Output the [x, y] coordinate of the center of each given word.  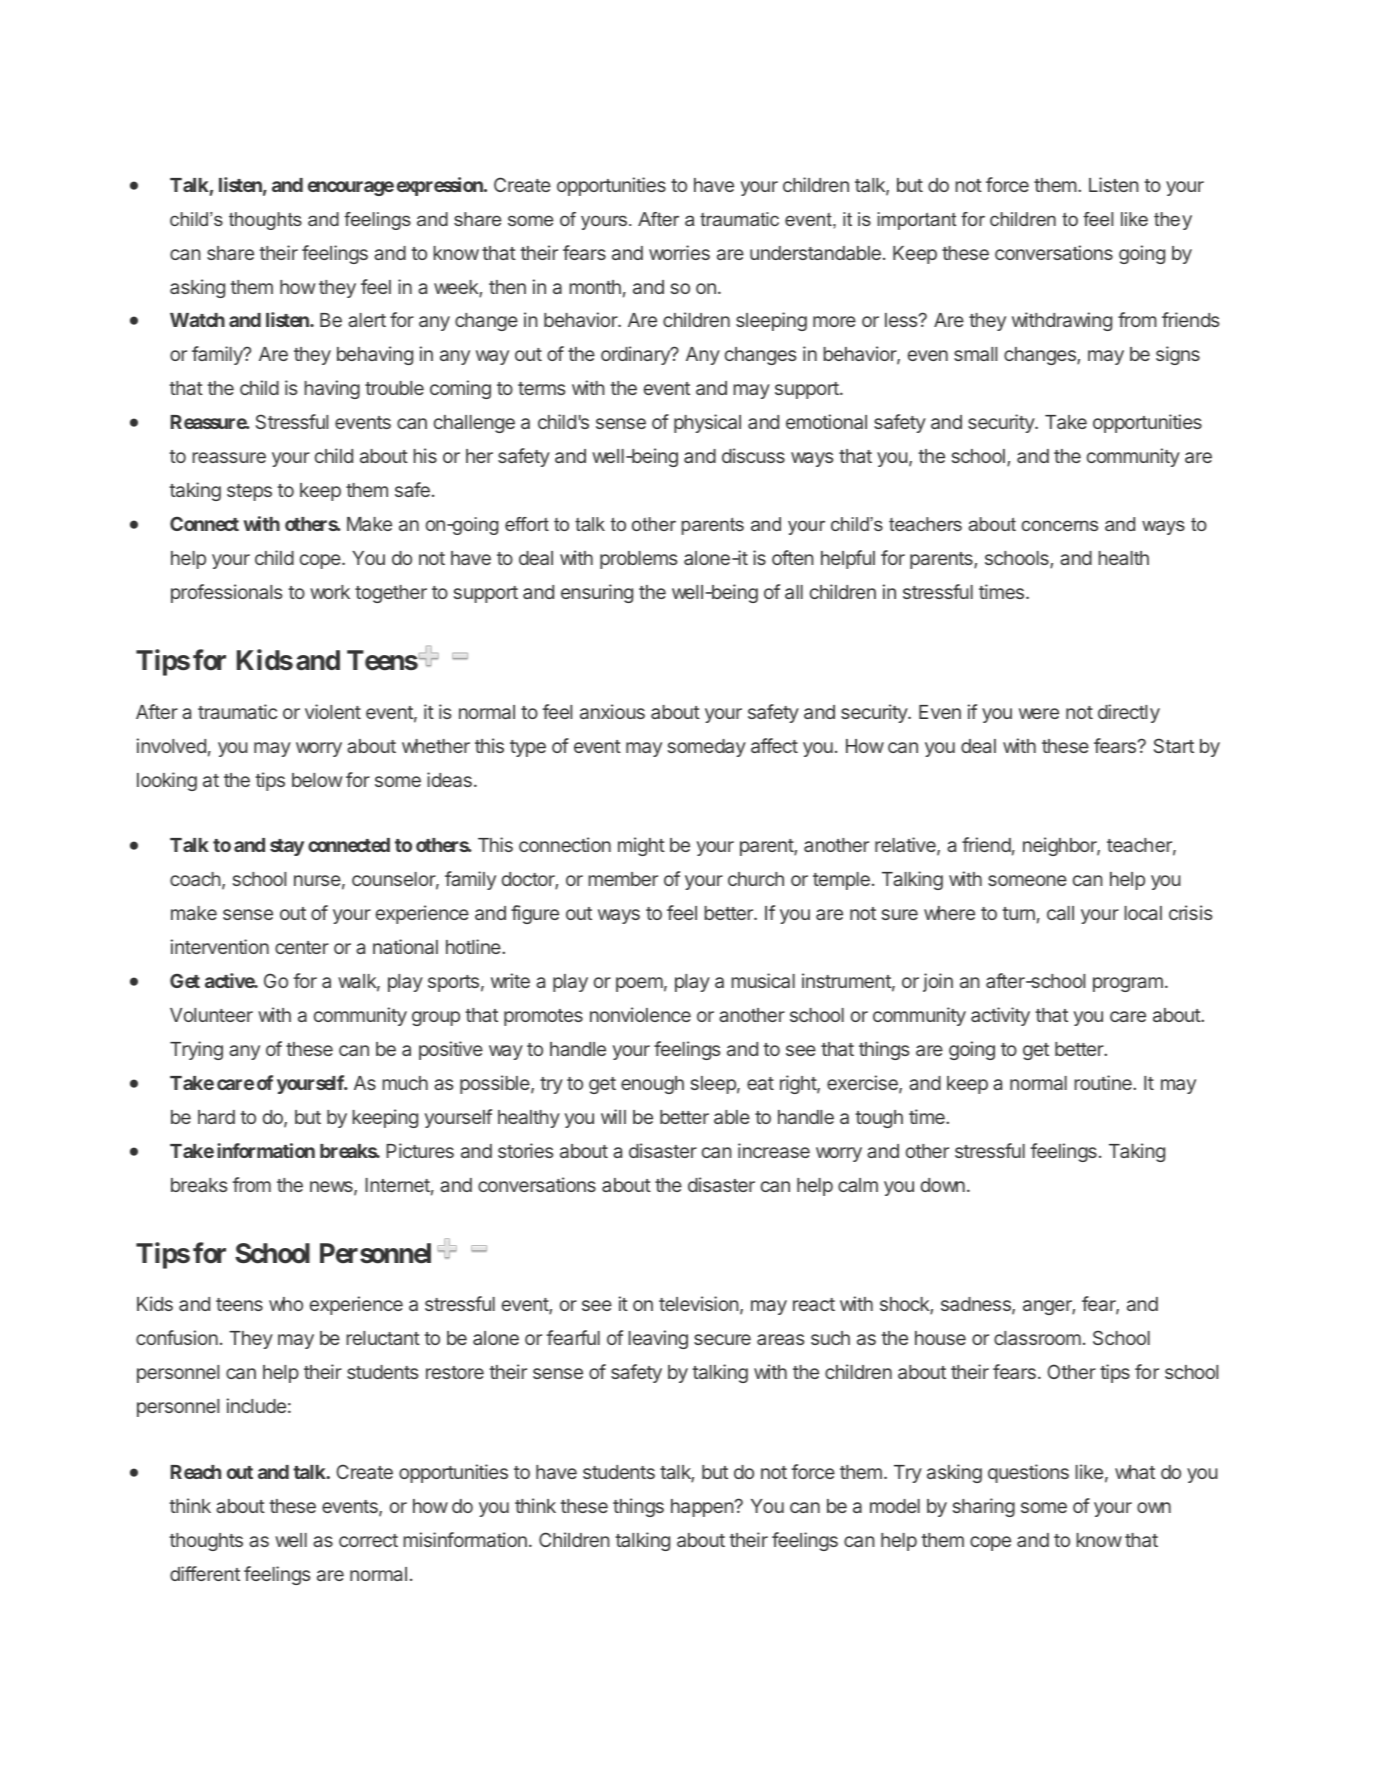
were [1039, 713]
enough [652, 1085]
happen [703, 1508]
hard [216, 1117]
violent [333, 711]
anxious [612, 711]
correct [368, 1540]
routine [1104, 1082]
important [917, 221]
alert [367, 320]
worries [679, 252]
